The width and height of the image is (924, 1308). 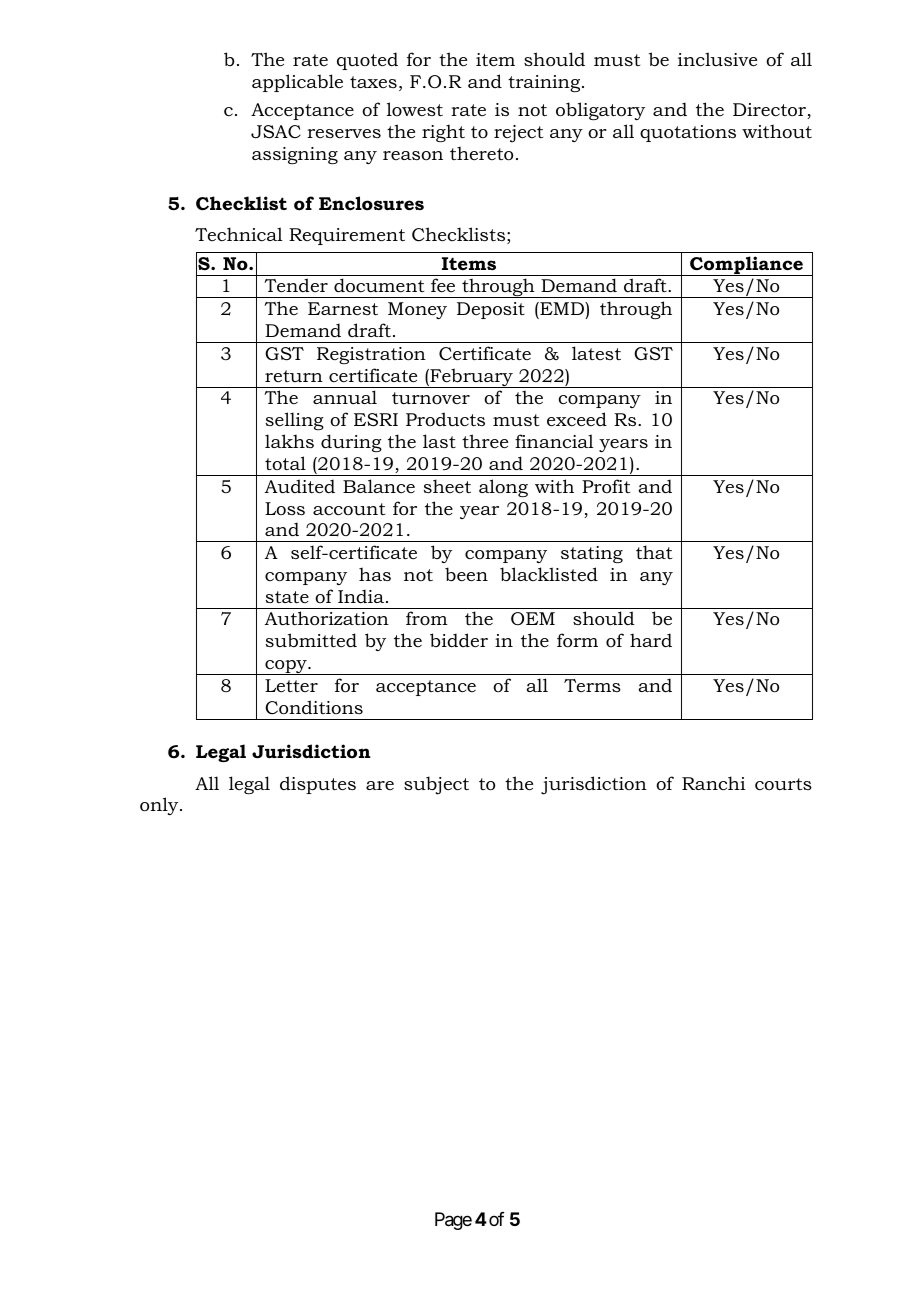 I want to click on courts, so click(x=783, y=784).
